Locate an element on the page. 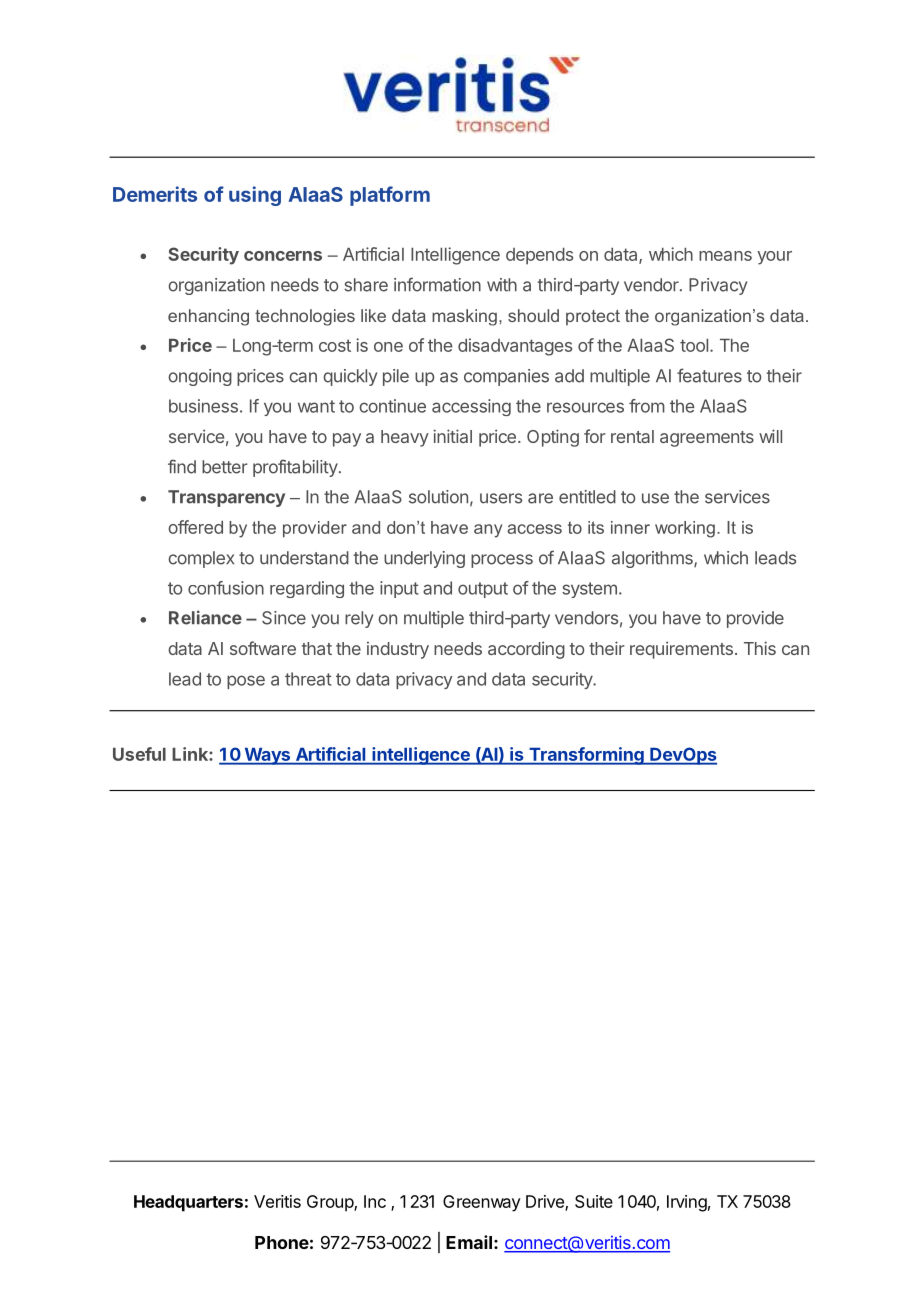 The width and height of the image is (924, 1308). information is located at coordinates (437, 284).
